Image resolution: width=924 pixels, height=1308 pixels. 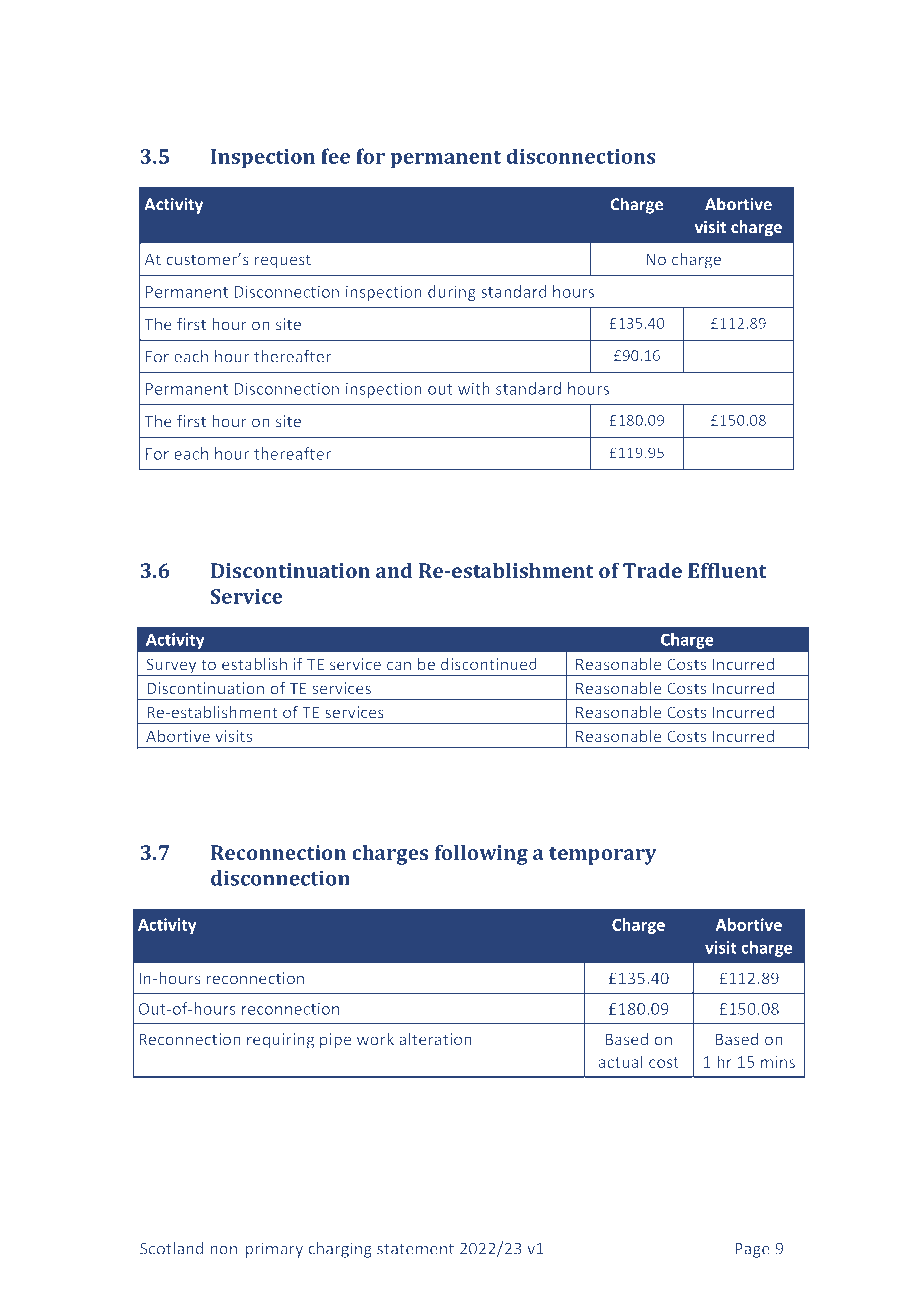 I want to click on Effluent, so click(x=727, y=570).
